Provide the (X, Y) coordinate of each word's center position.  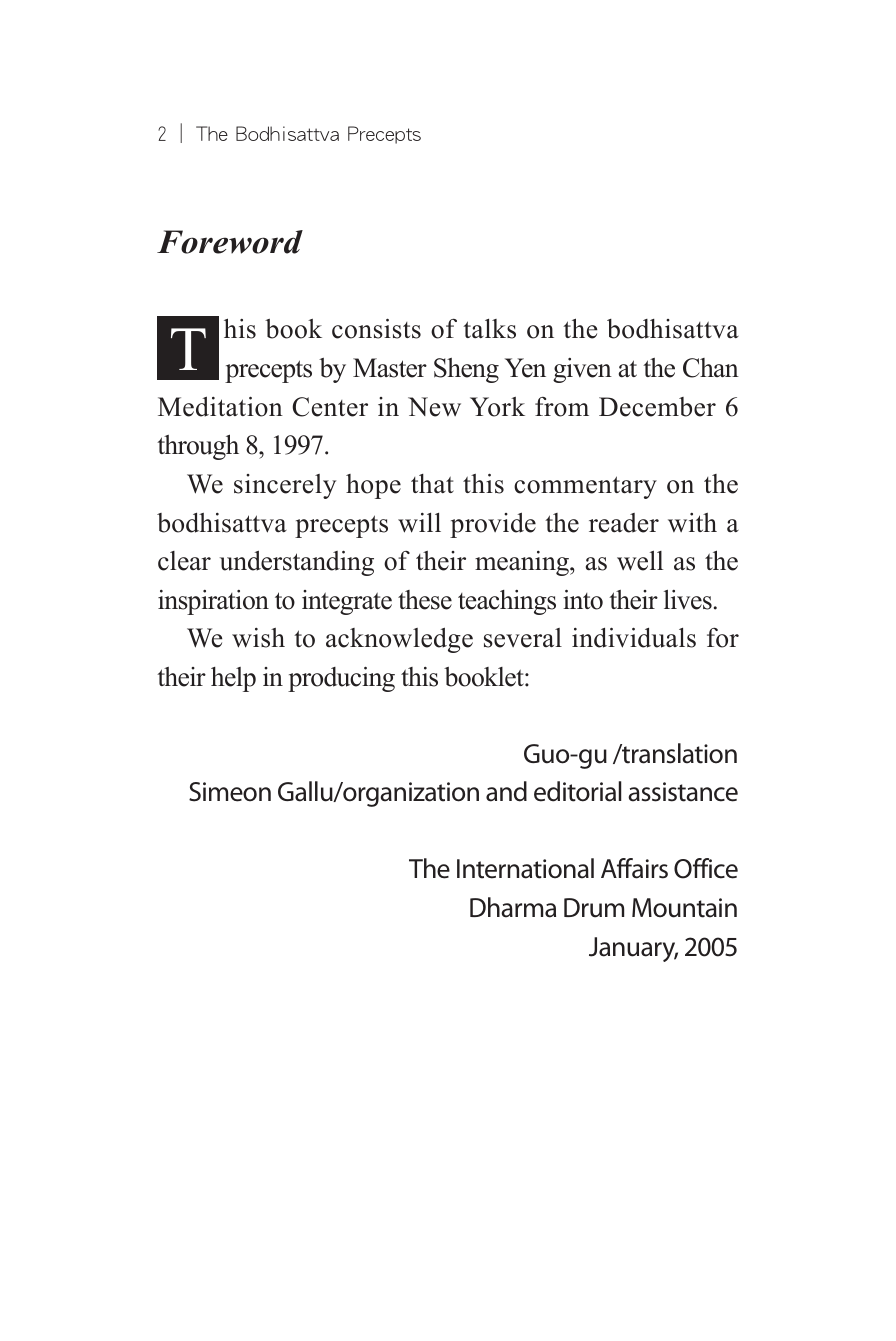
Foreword (230, 242)
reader (624, 523)
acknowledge (399, 640)
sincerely (285, 486)
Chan (711, 368)
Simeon (230, 792)
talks (489, 329)
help (233, 679)
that (432, 484)
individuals (634, 638)
